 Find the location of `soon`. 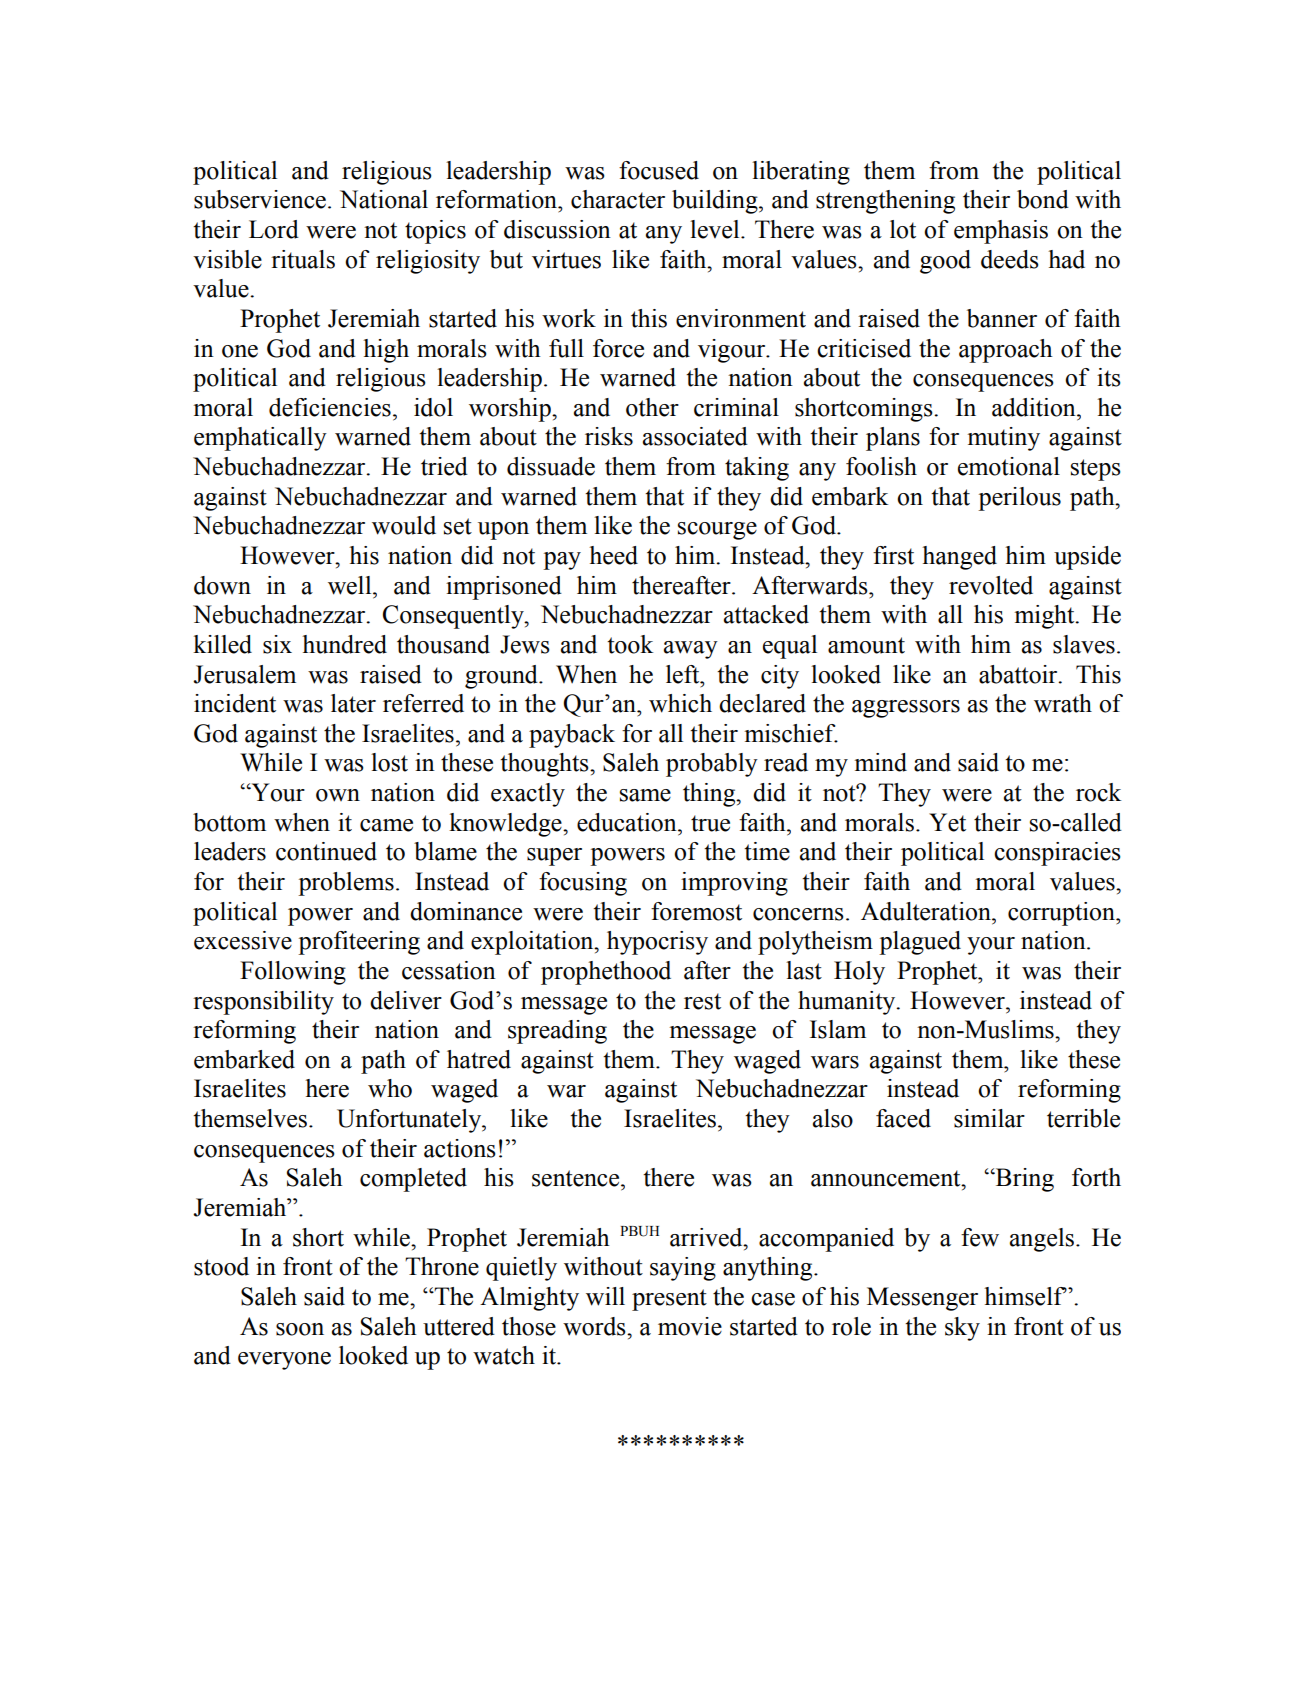

soon is located at coordinates (300, 1329).
